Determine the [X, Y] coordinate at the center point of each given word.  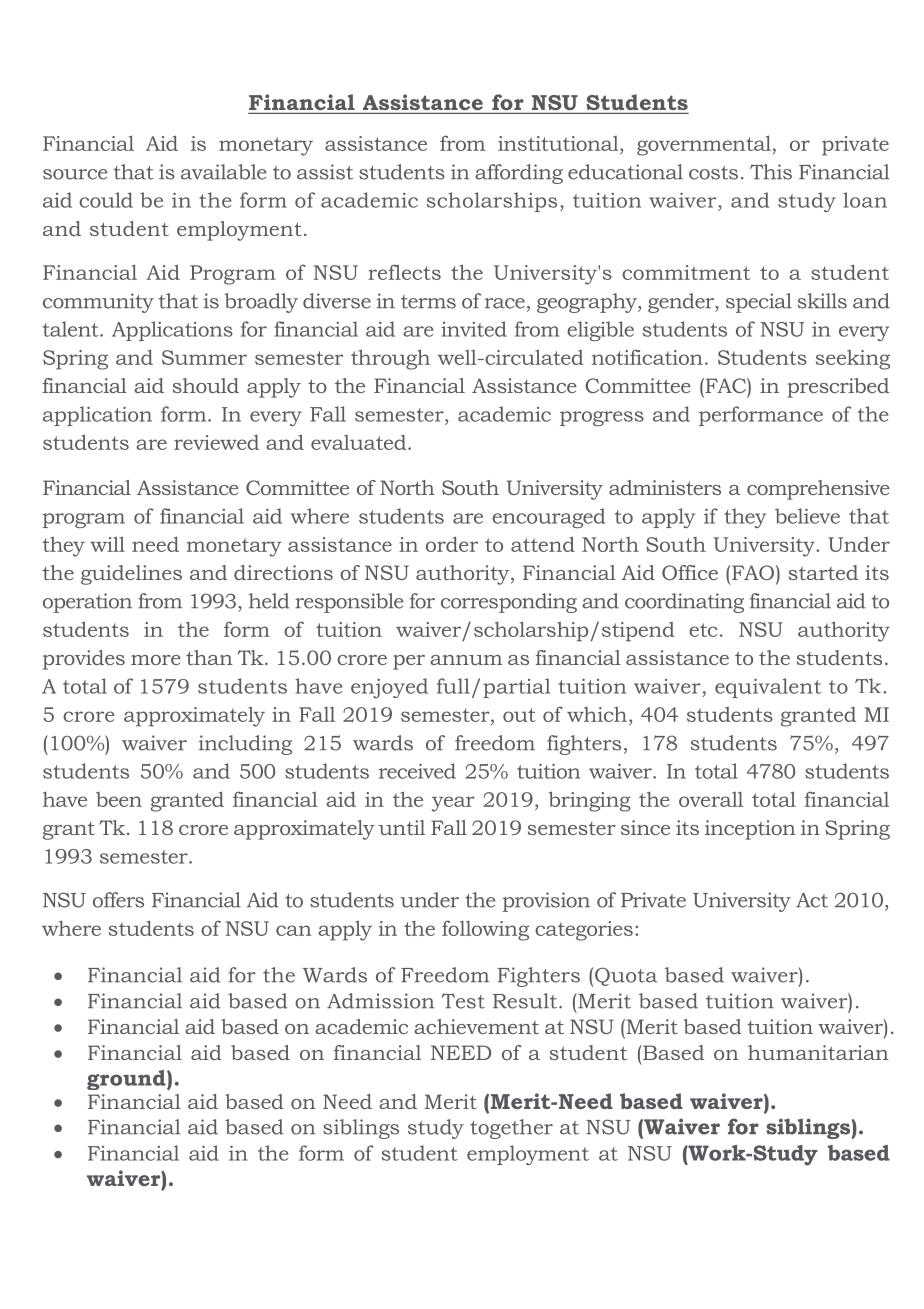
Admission [380, 1001]
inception [750, 830]
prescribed [838, 388]
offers [118, 900]
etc [703, 630]
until [402, 827]
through [390, 359]
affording [519, 174]
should [206, 385]
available [224, 172]
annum [466, 660]
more [156, 660]
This [771, 172]
